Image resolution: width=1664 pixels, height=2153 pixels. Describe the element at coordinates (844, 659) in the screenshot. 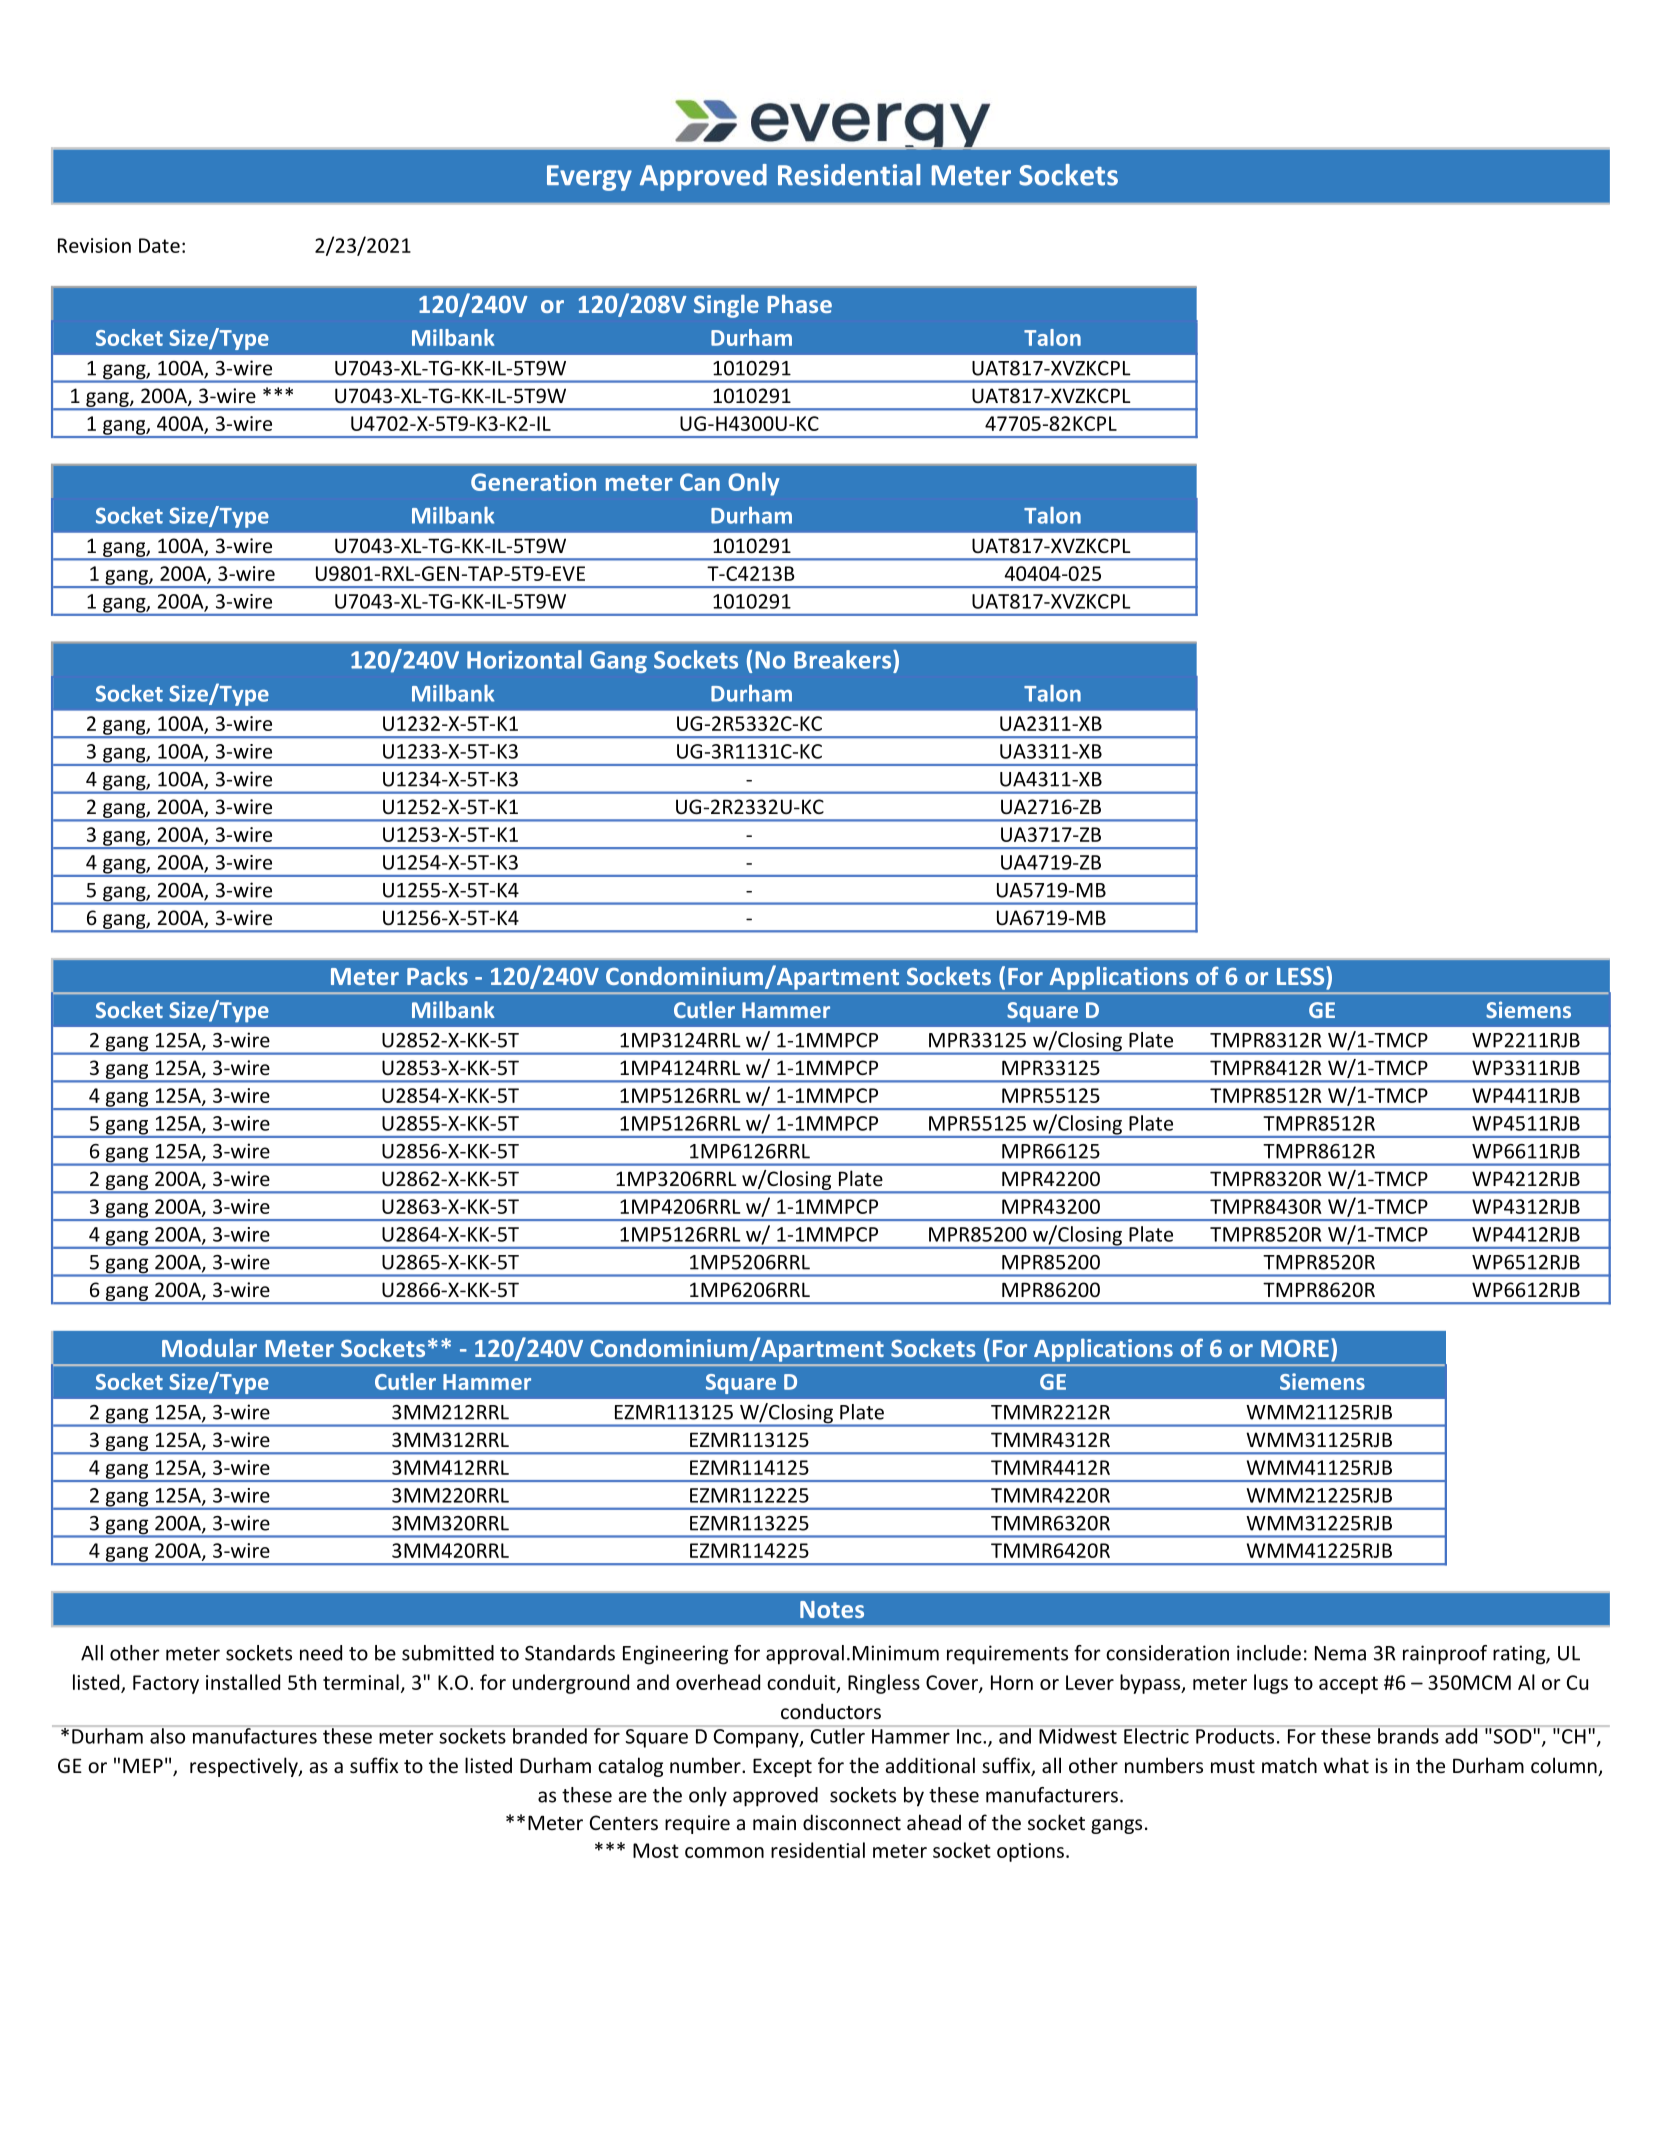

I see `Breakers` at that location.
